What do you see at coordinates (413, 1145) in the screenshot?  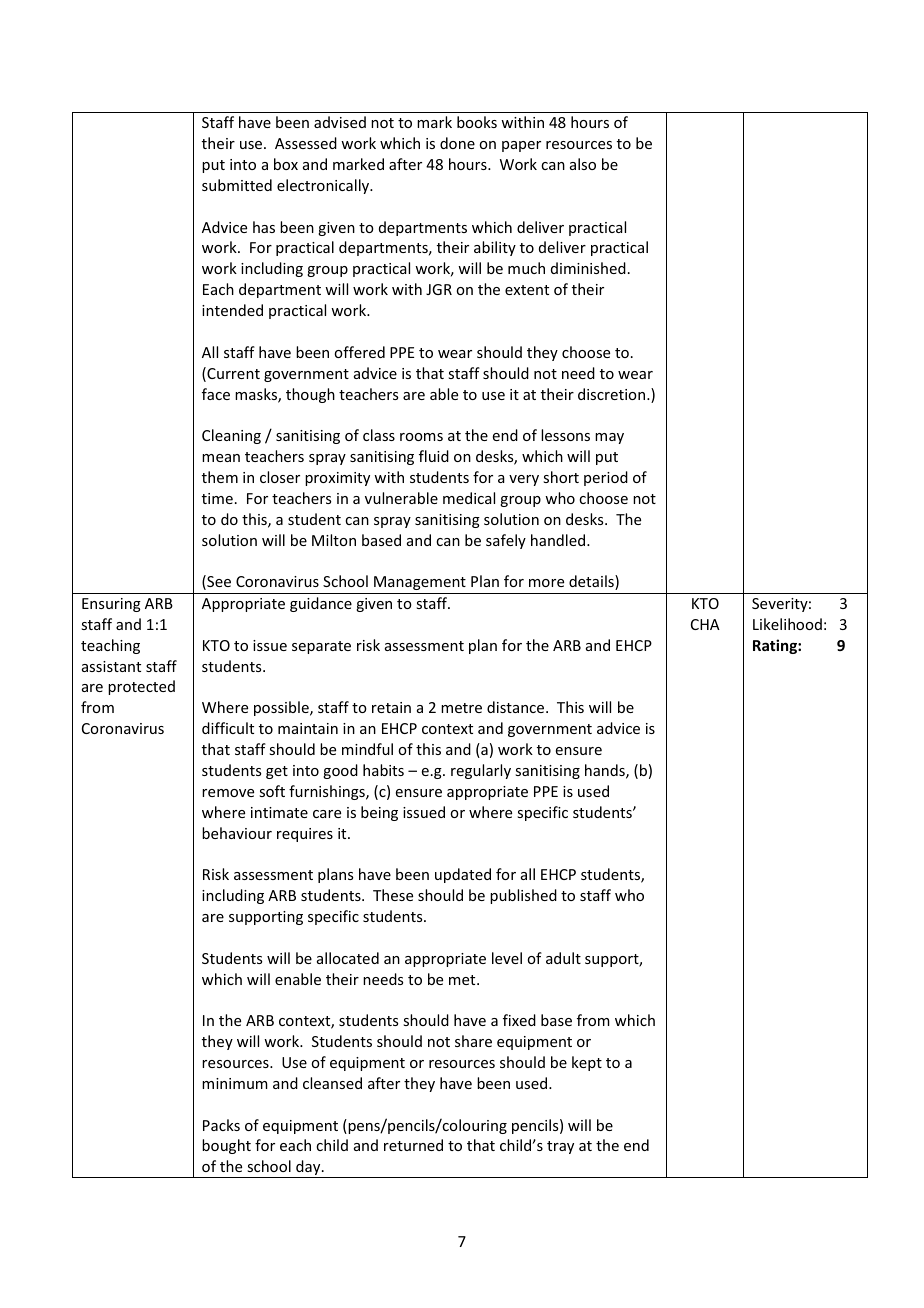 I see `returned` at bounding box center [413, 1145].
